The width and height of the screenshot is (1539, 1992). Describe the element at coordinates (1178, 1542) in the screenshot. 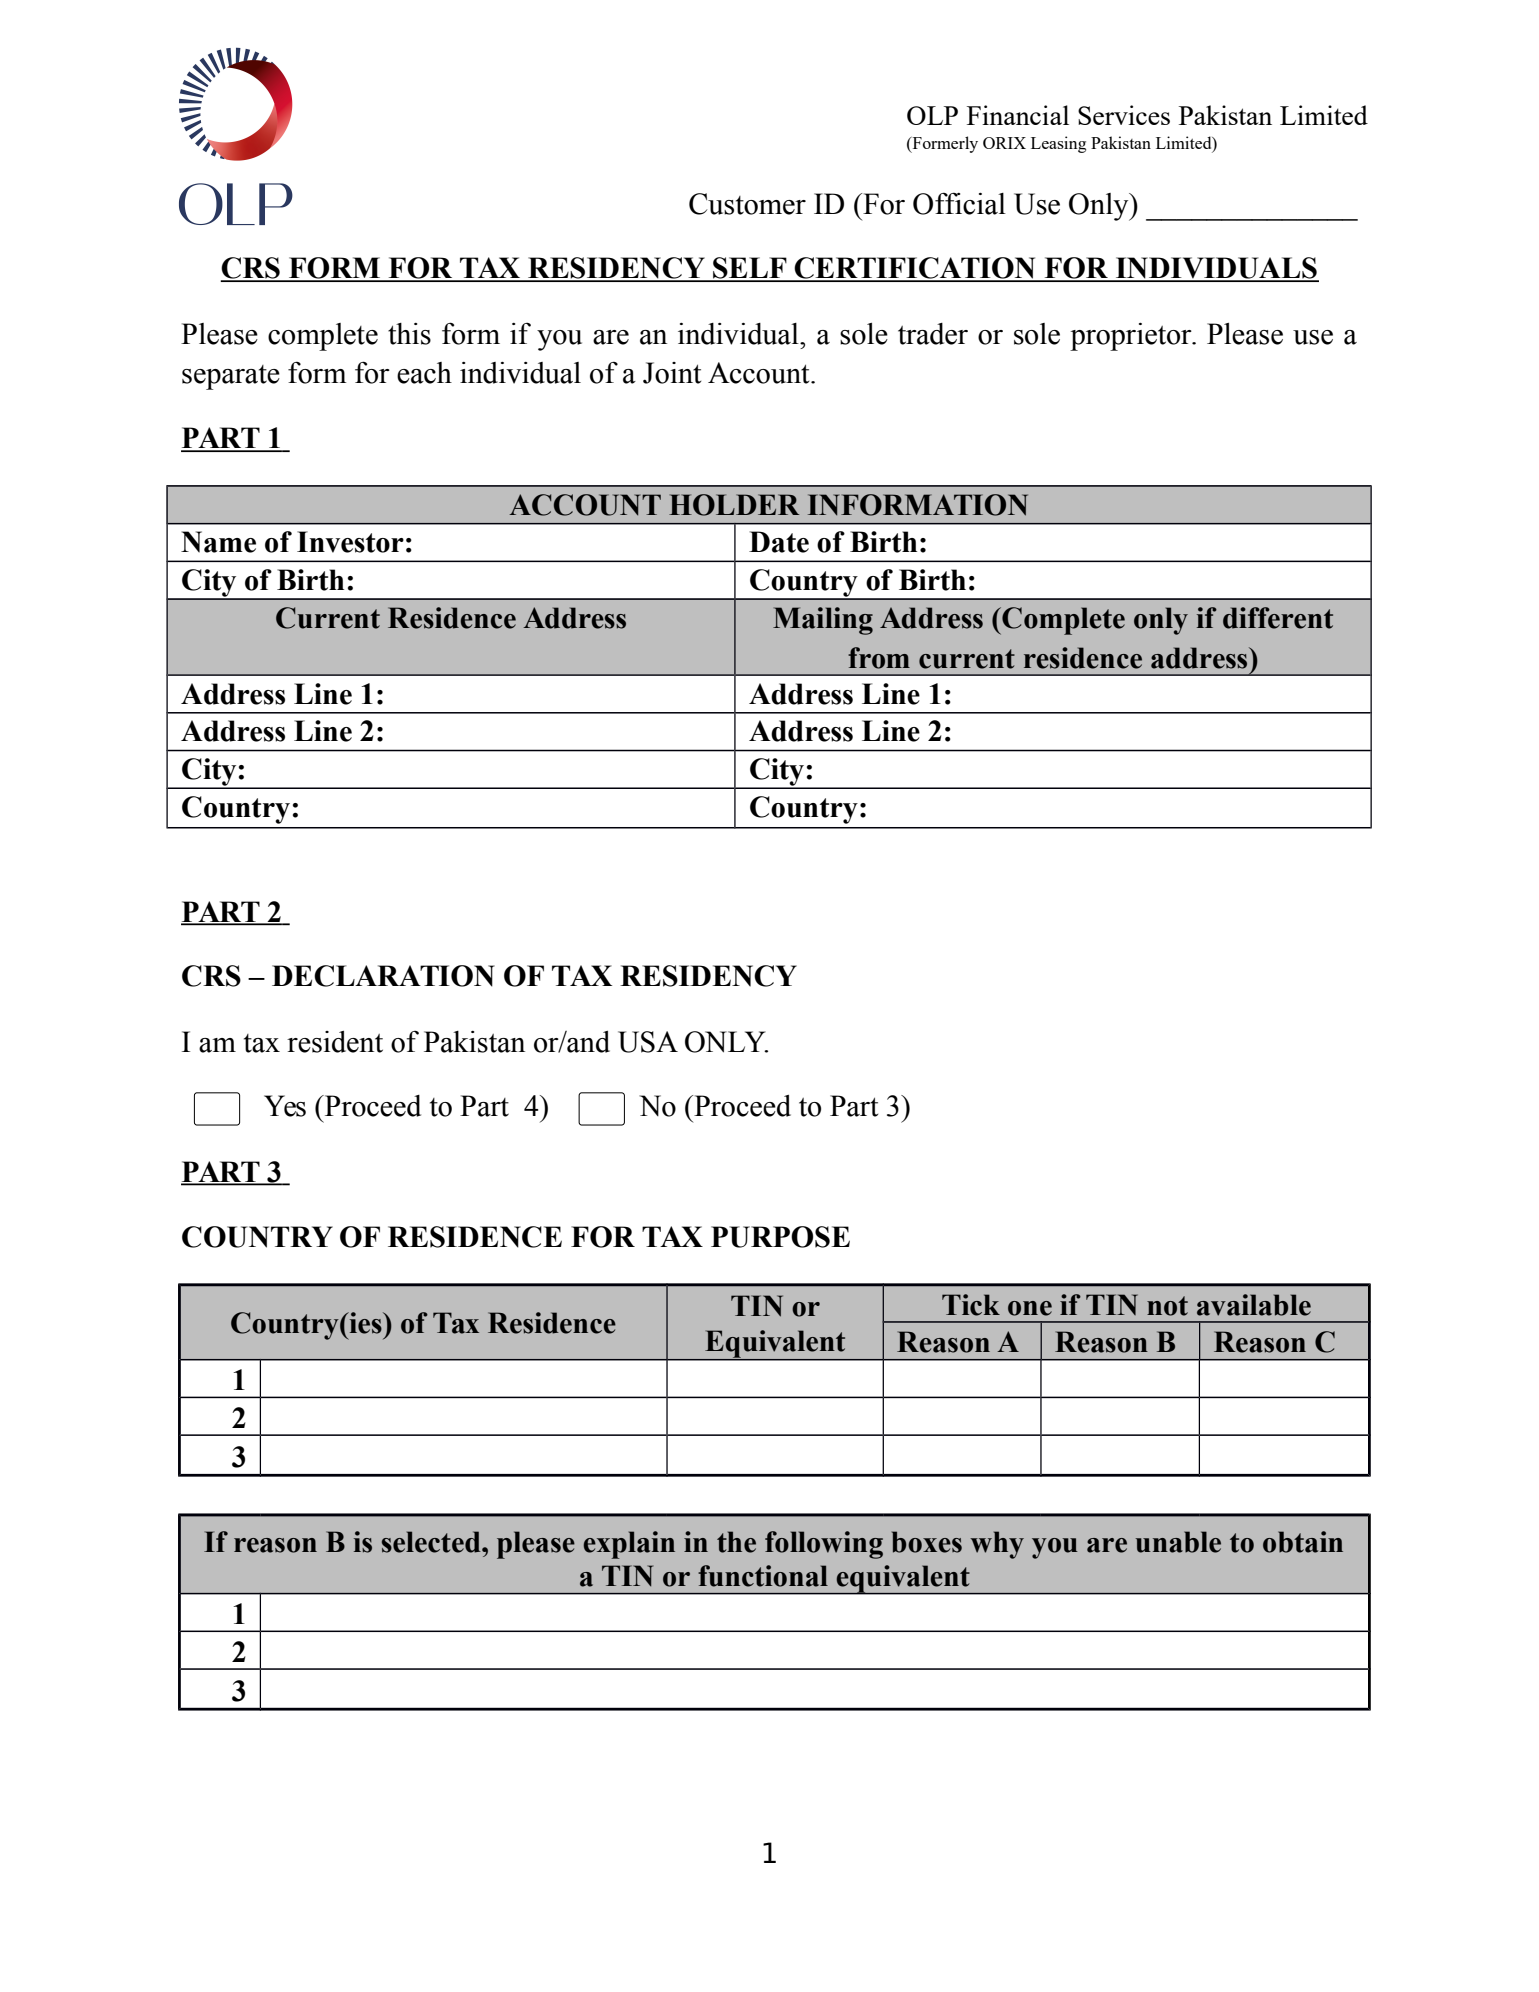

I see `unable` at that location.
